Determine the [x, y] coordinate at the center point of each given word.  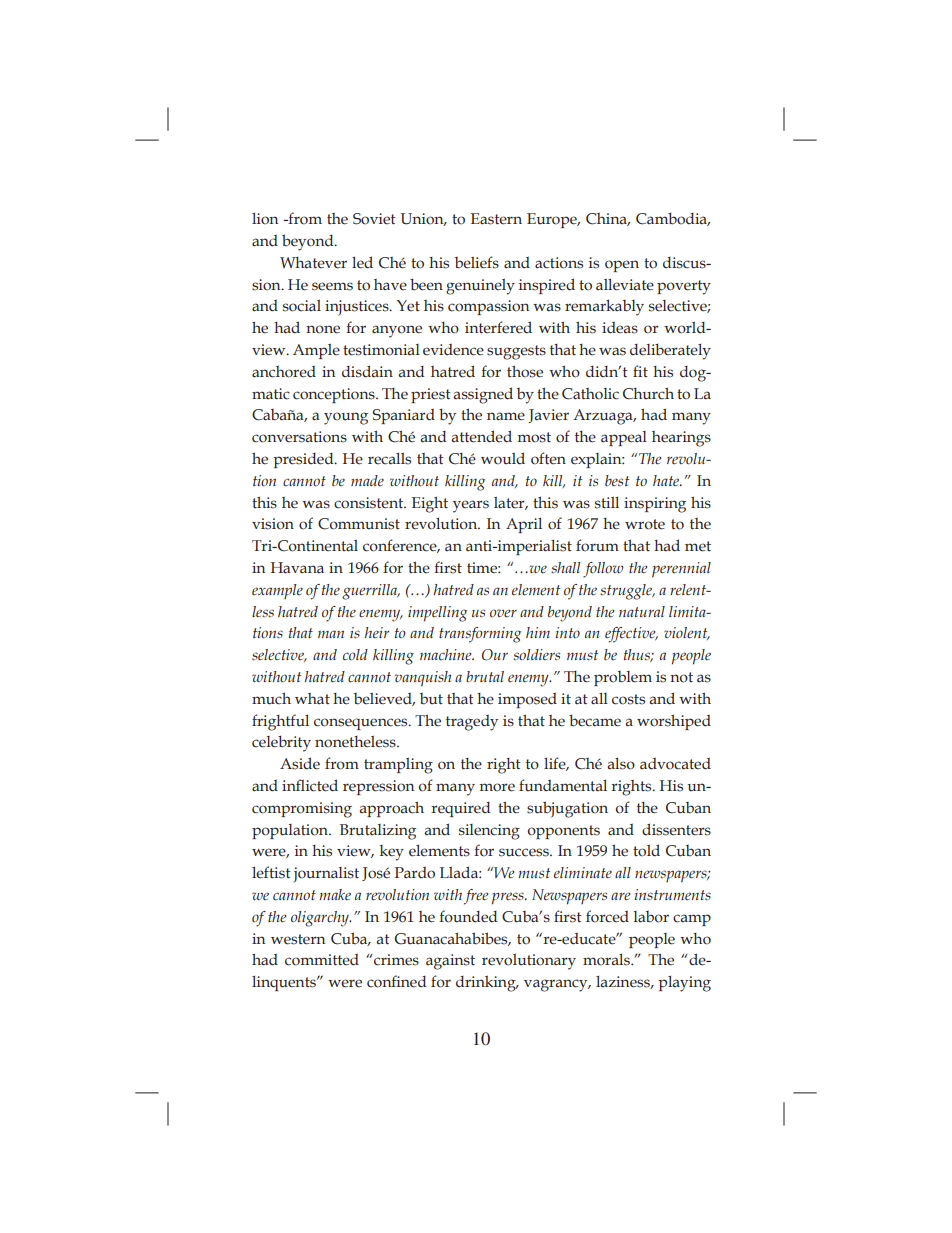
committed [322, 960]
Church [648, 393]
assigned [483, 395]
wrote [645, 524]
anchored [284, 372]
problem [623, 678]
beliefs [477, 262]
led [362, 262]
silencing [489, 832]
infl [293, 785]
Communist [359, 524]
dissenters [676, 829]
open [622, 266]
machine [447, 655]
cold [355, 654]
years [471, 506]
